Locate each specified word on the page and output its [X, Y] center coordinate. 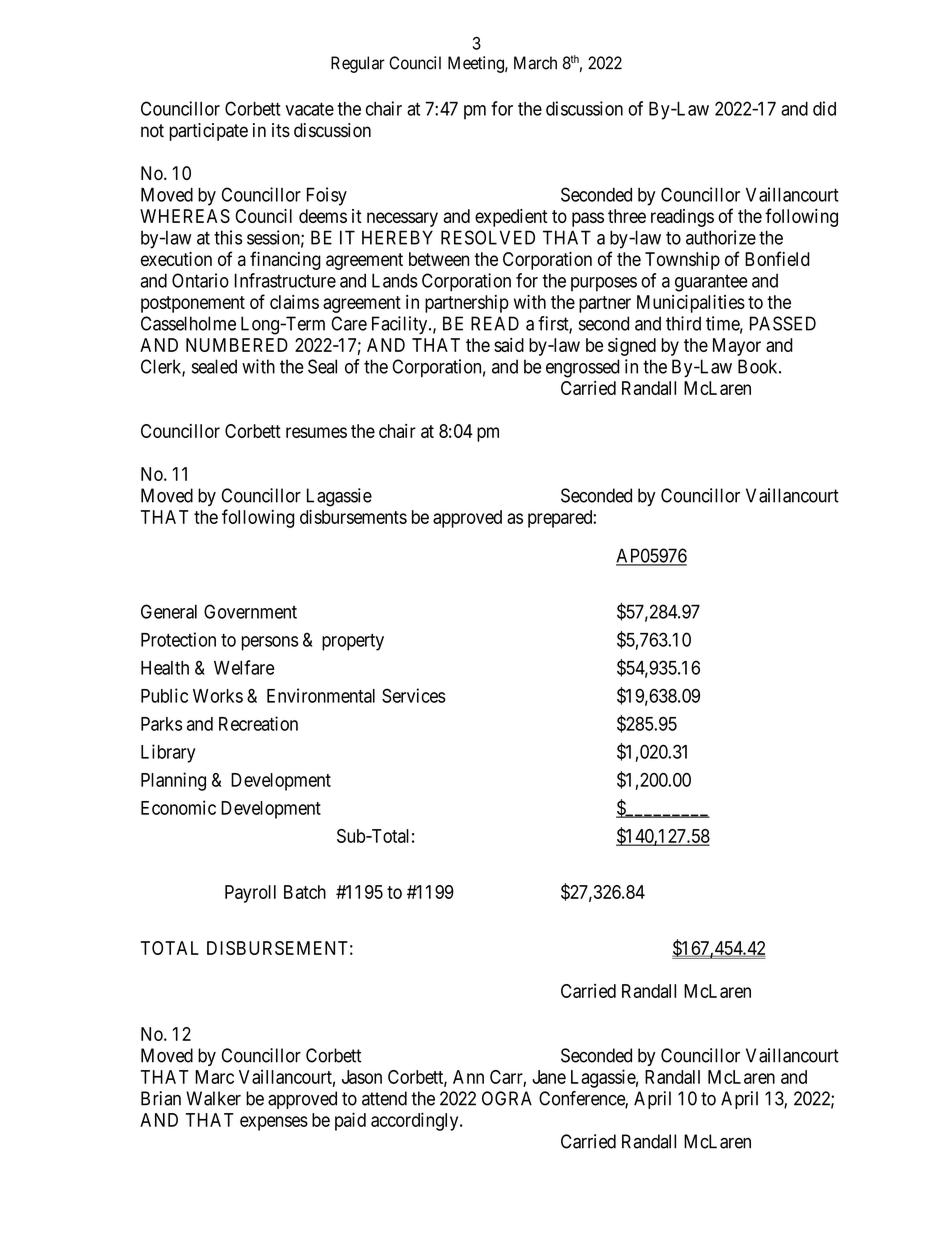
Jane [549, 1077]
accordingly [416, 1121]
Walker [213, 1098]
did [824, 108]
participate [209, 132]
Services [414, 695]
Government [250, 611]
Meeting [477, 64]
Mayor [737, 347]
